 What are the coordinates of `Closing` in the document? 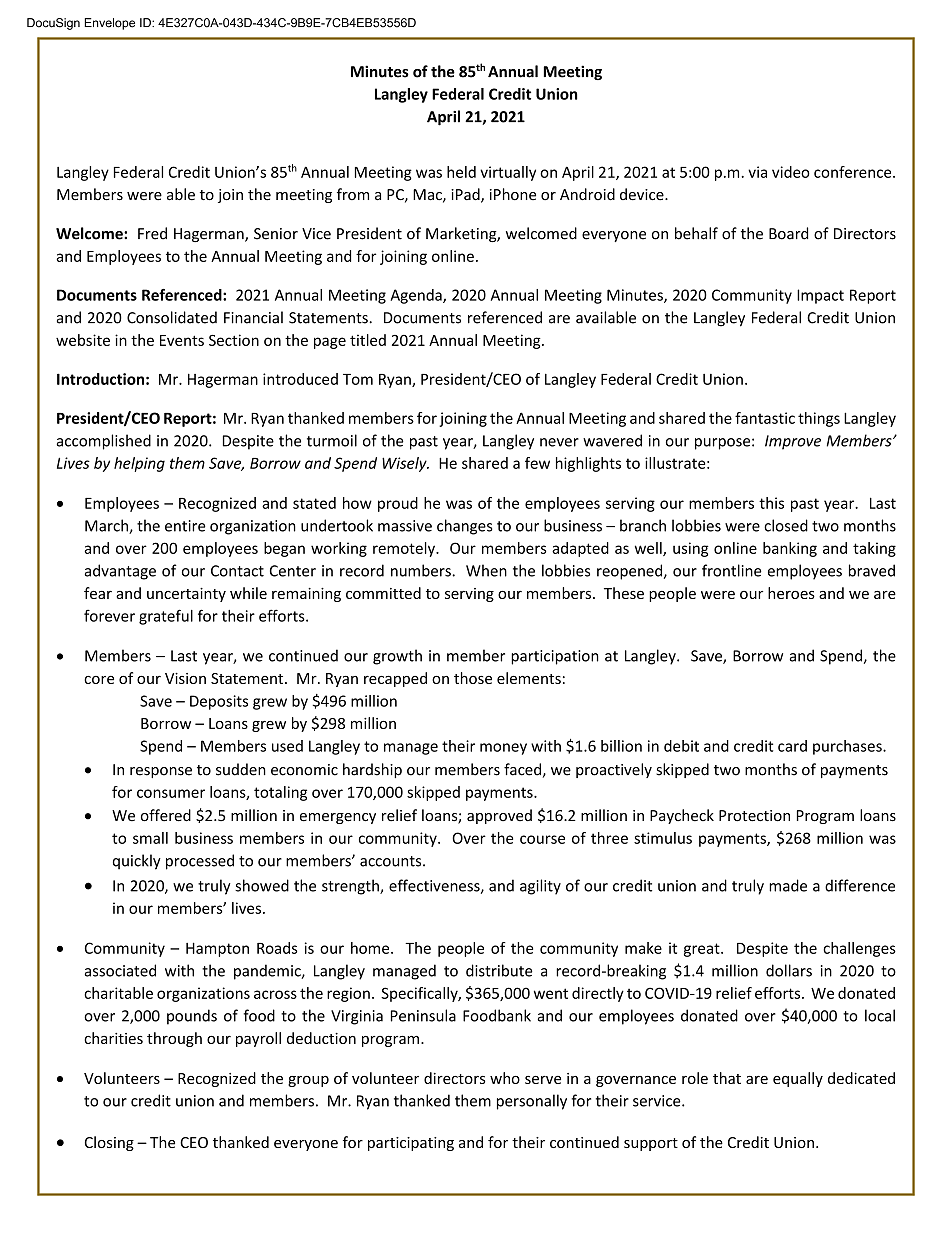 It's located at (109, 1143).
